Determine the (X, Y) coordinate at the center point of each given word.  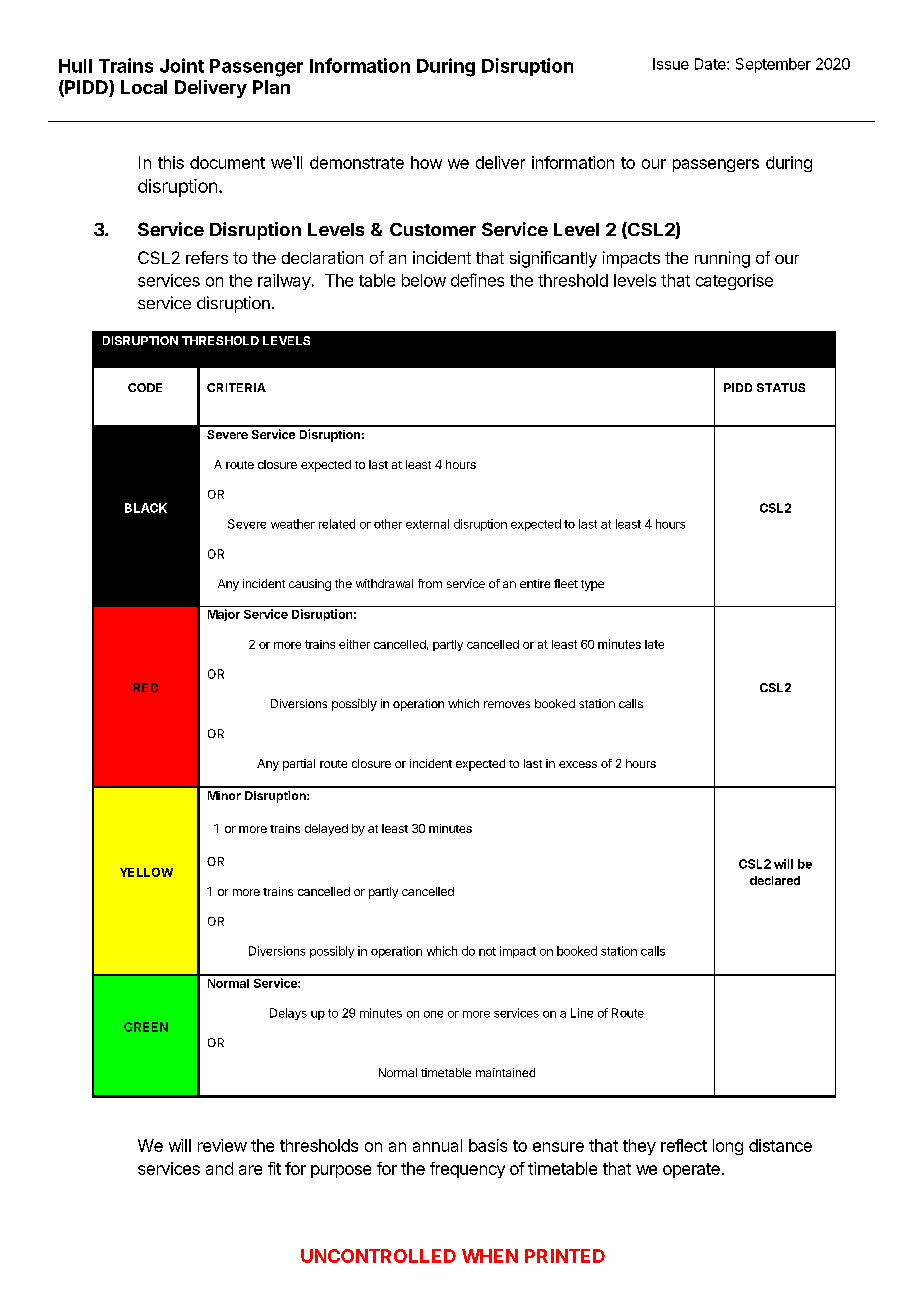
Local (144, 87)
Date (711, 64)
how (426, 162)
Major (224, 615)
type (592, 585)
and (219, 1168)
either (354, 644)
